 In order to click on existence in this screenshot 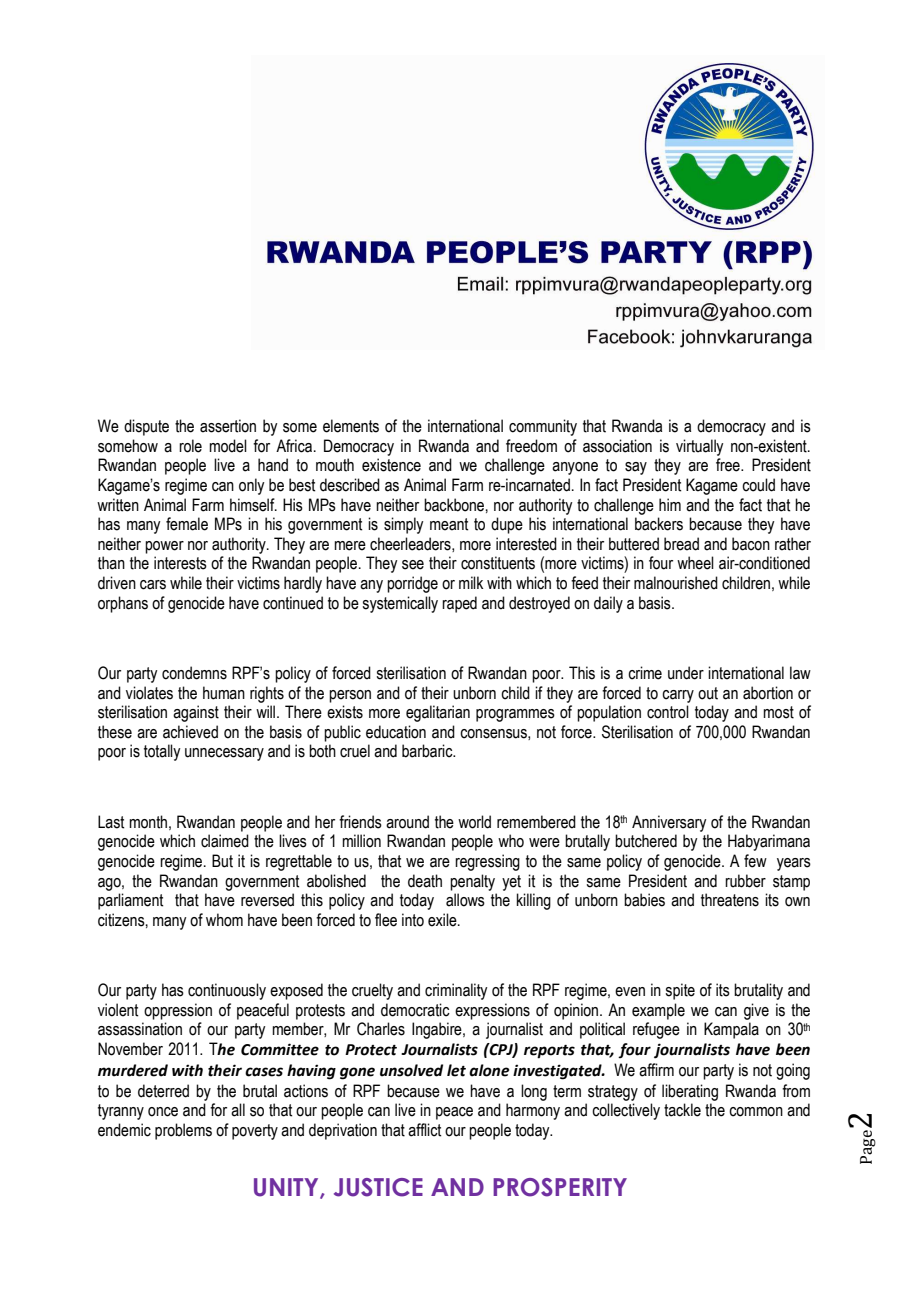, I will do `click(391, 465)`.
